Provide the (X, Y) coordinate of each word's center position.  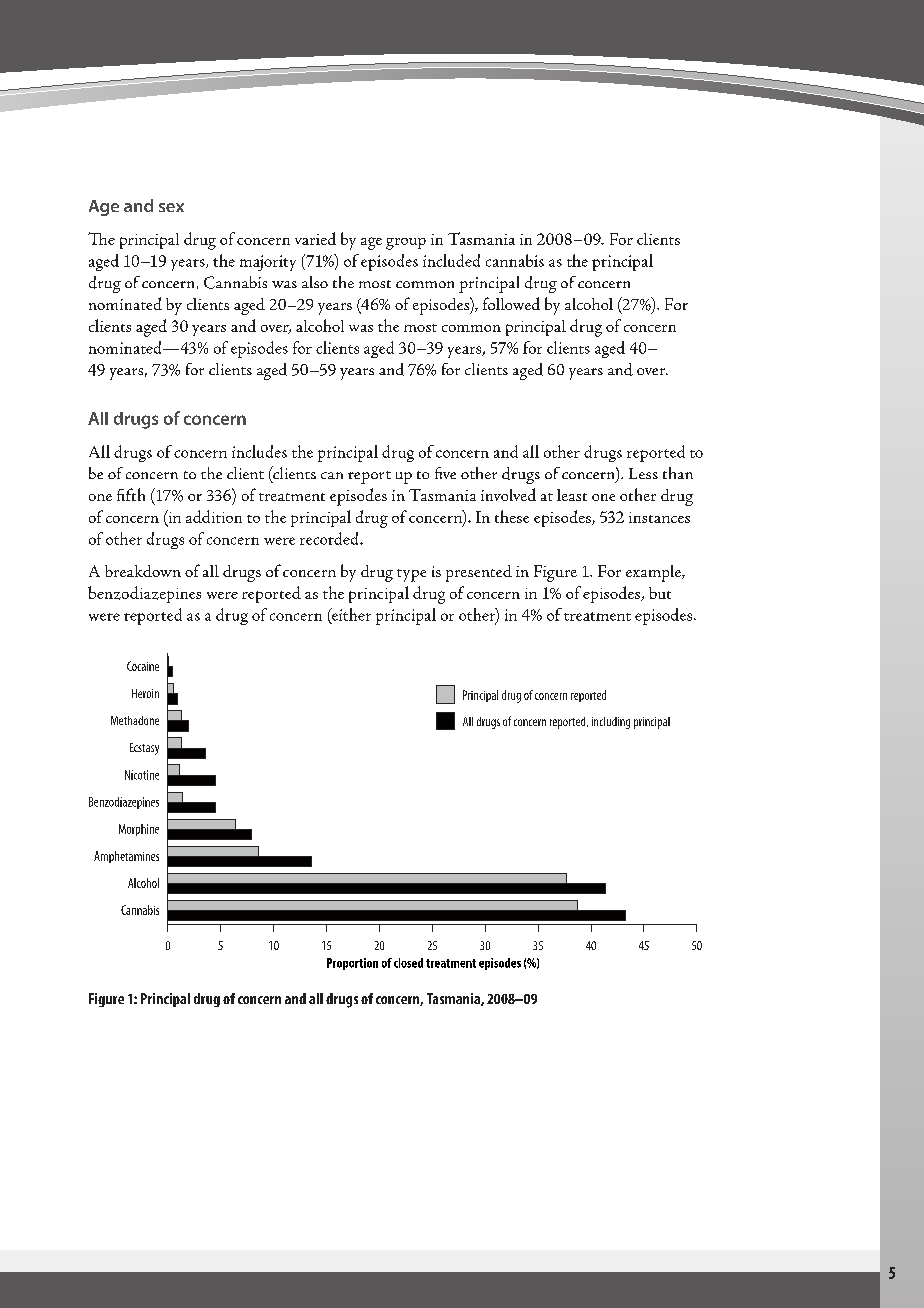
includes (259, 451)
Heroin (145, 693)
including (611, 723)
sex (171, 207)
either (350, 615)
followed (511, 303)
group (406, 244)
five (445, 473)
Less (643, 473)
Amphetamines (126, 857)
